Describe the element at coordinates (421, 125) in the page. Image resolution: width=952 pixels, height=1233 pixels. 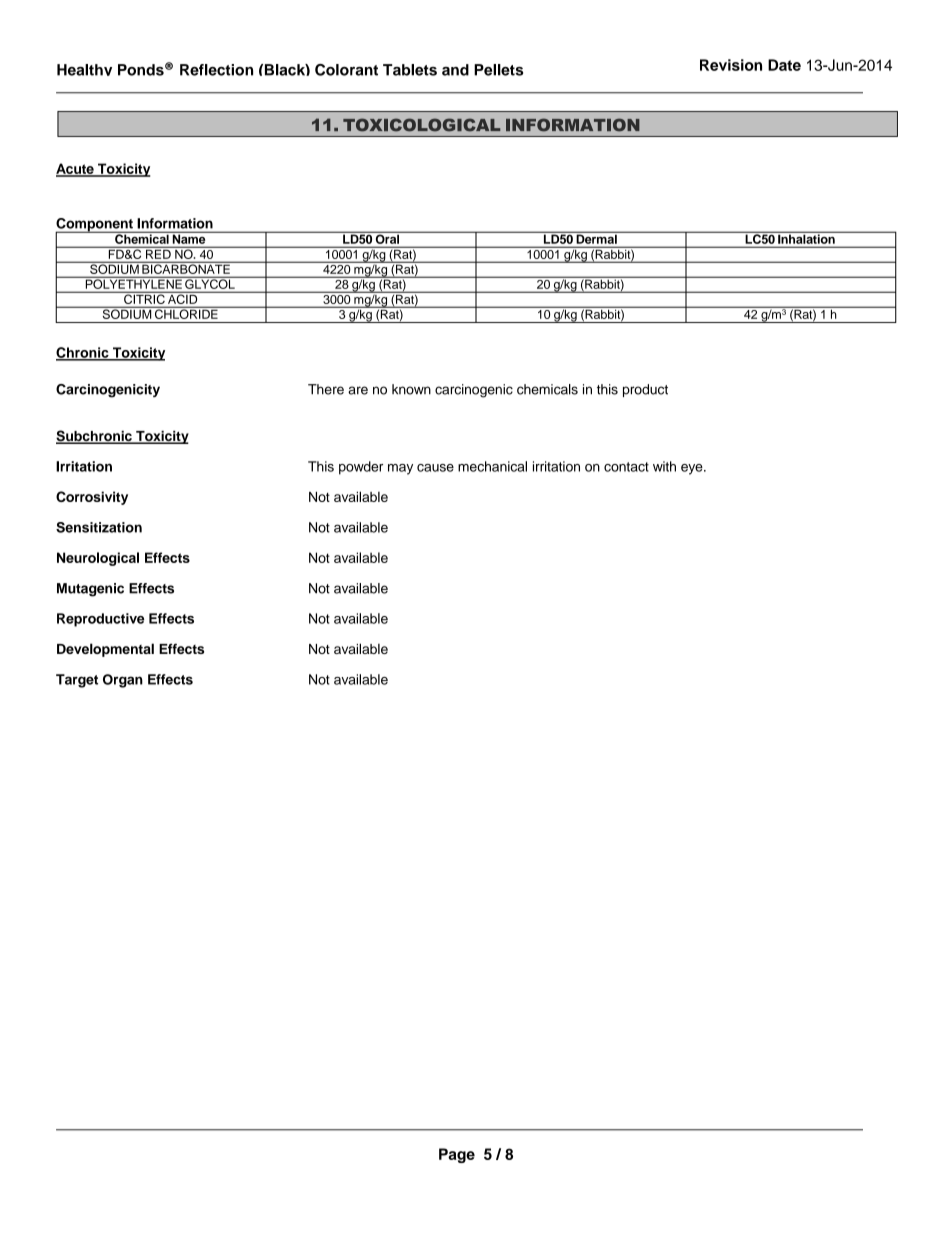
I see `TOXICOLOGICAL` at that location.
